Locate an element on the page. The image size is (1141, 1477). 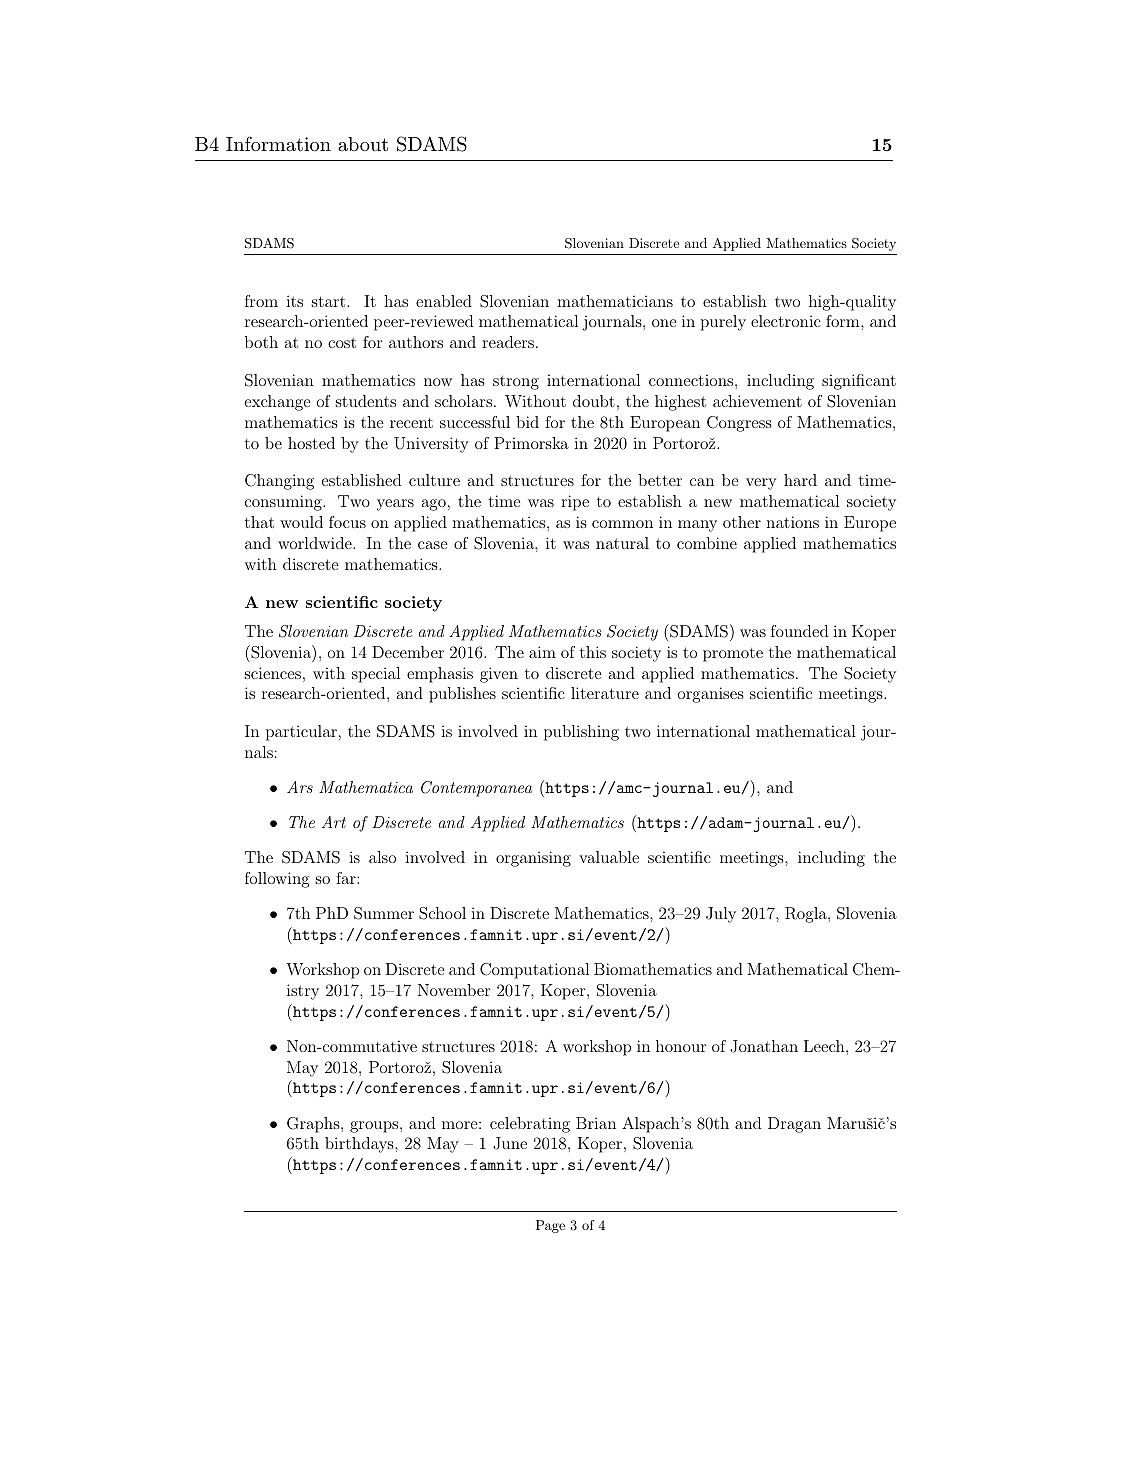
ripe is located at coordinates (575, 503).
